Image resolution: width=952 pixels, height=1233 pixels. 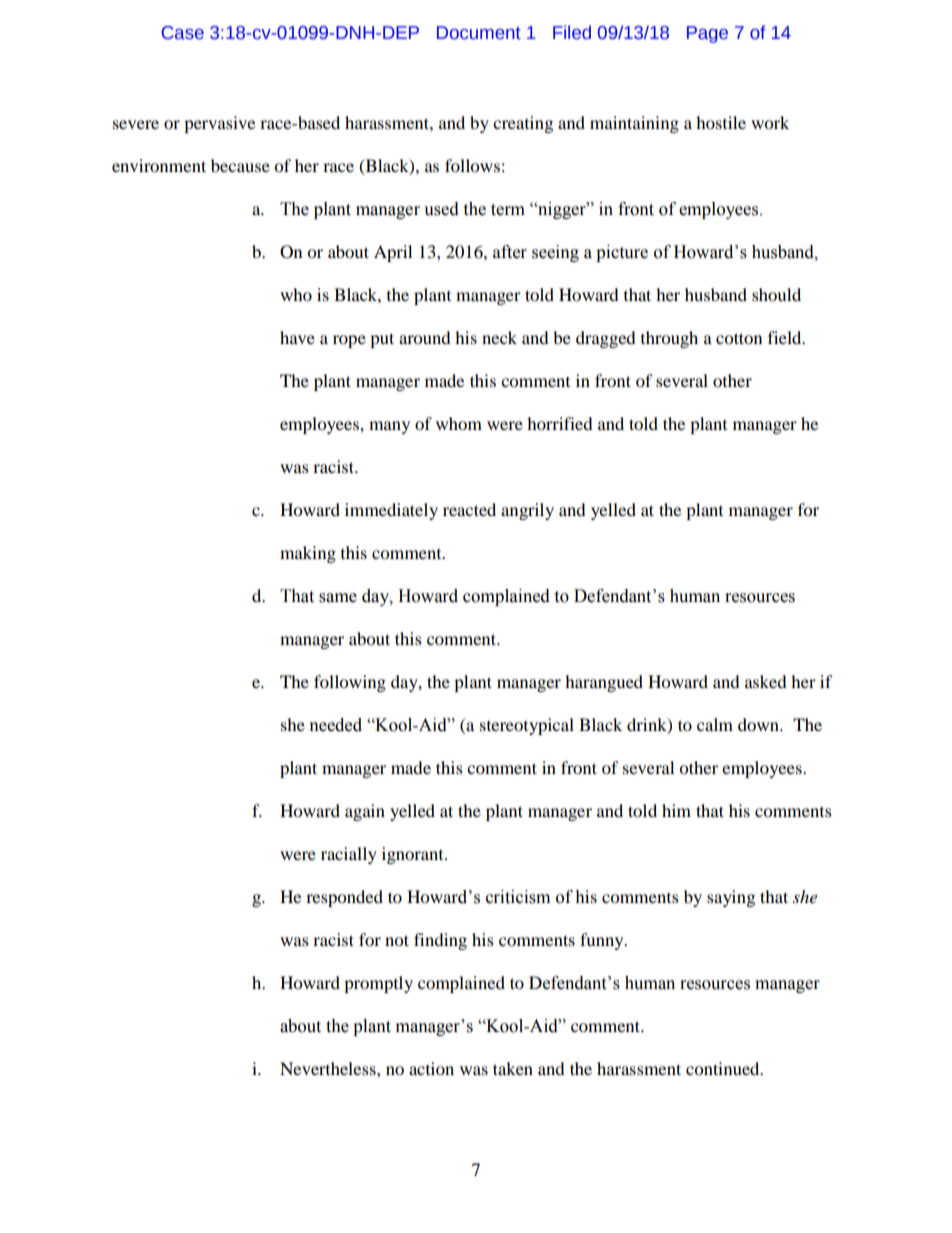 I want to click on making, so click(x=308, y=554).
